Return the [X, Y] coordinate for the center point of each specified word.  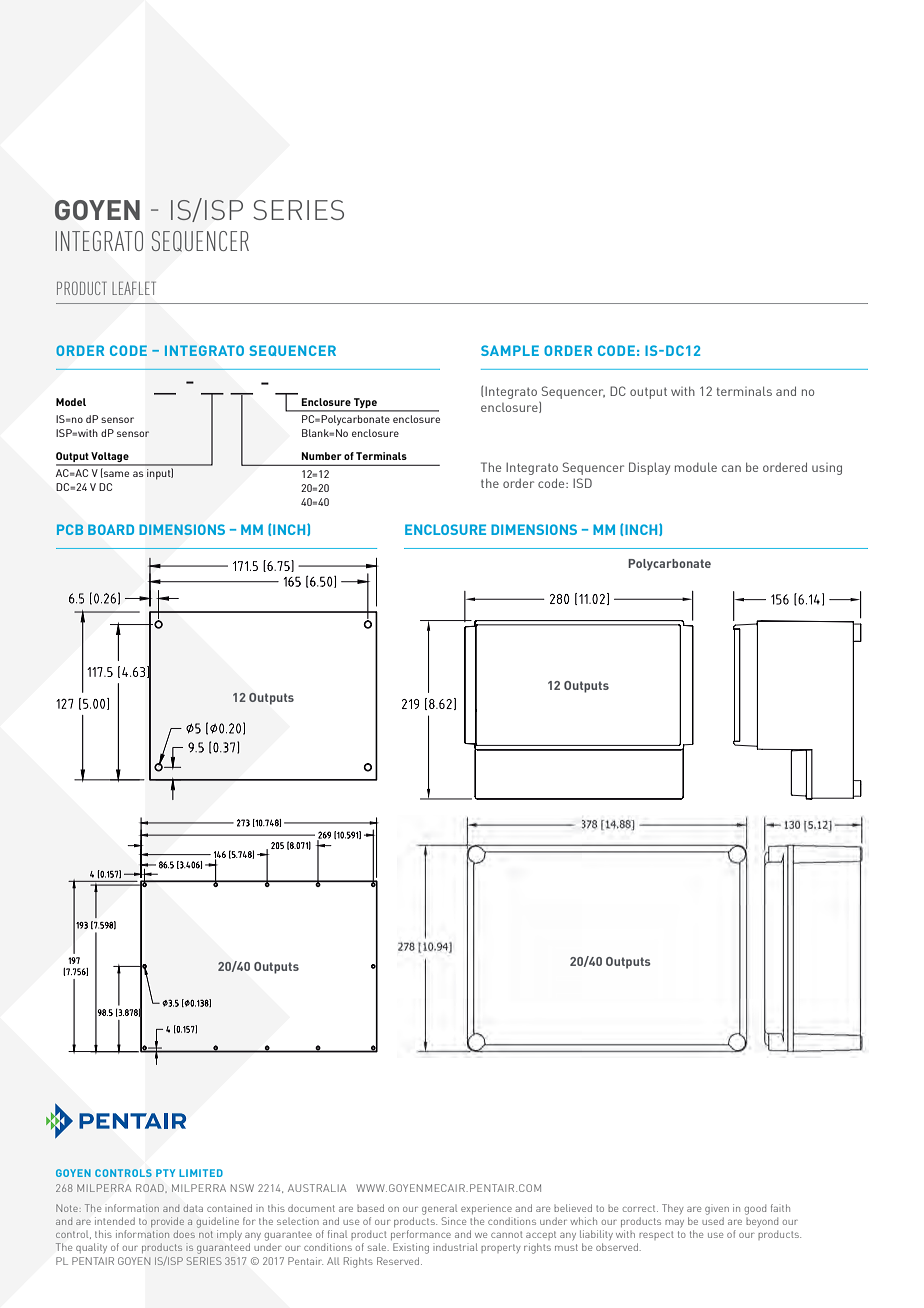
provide [167, 1222]
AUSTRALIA [317, 1188]
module [696, 467]
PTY [165, 1173]
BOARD [111, 529]
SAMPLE [510, 350]
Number [321, 456]
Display [649, 468]
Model [71, 402]
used [713, 1221]
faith [780, 1208]
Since [453, 1221]
